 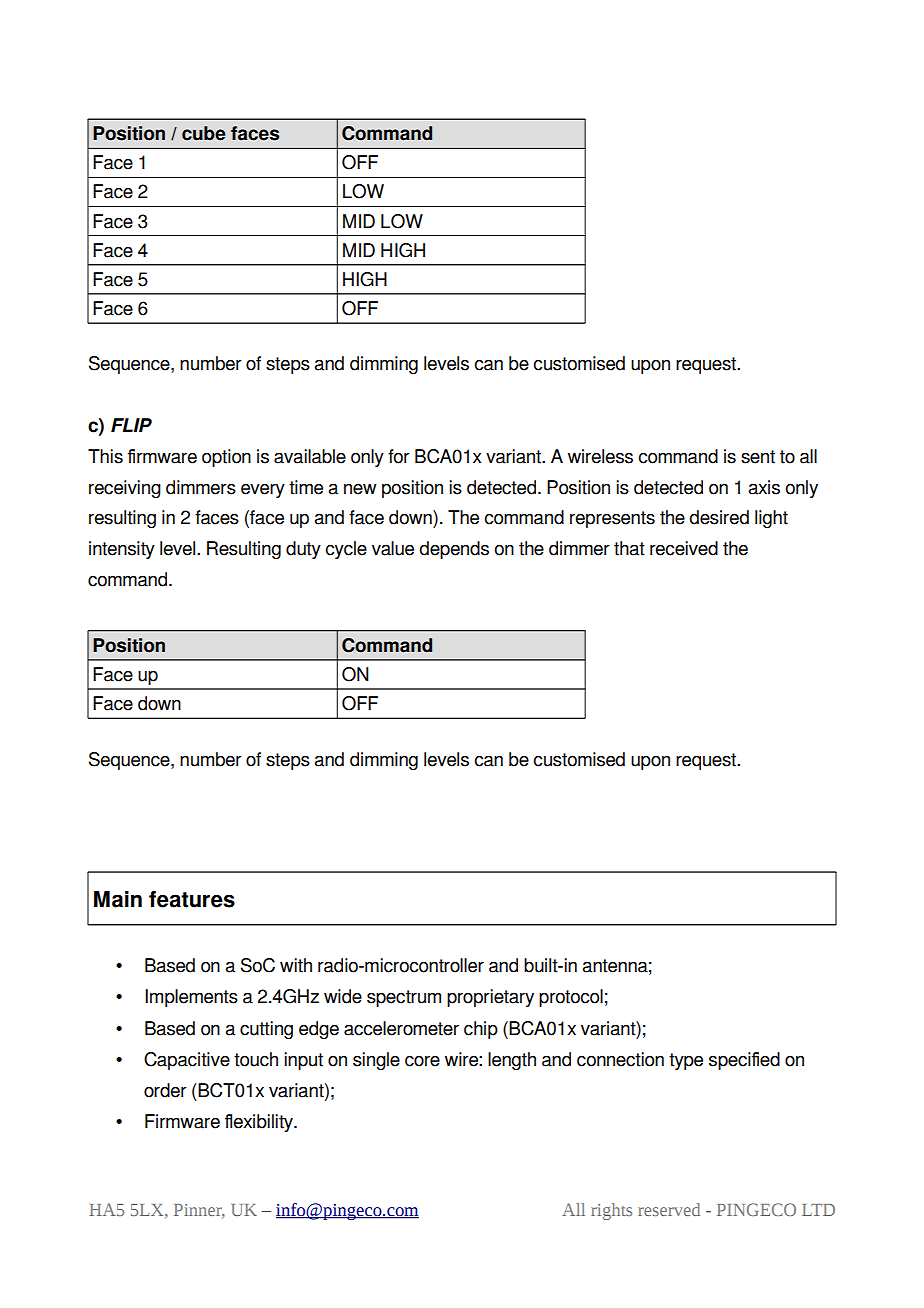 What do you see at coordinates (260, 1123) in the screenshot?
I see `flexibility` at bounding box center [260, 1123].
